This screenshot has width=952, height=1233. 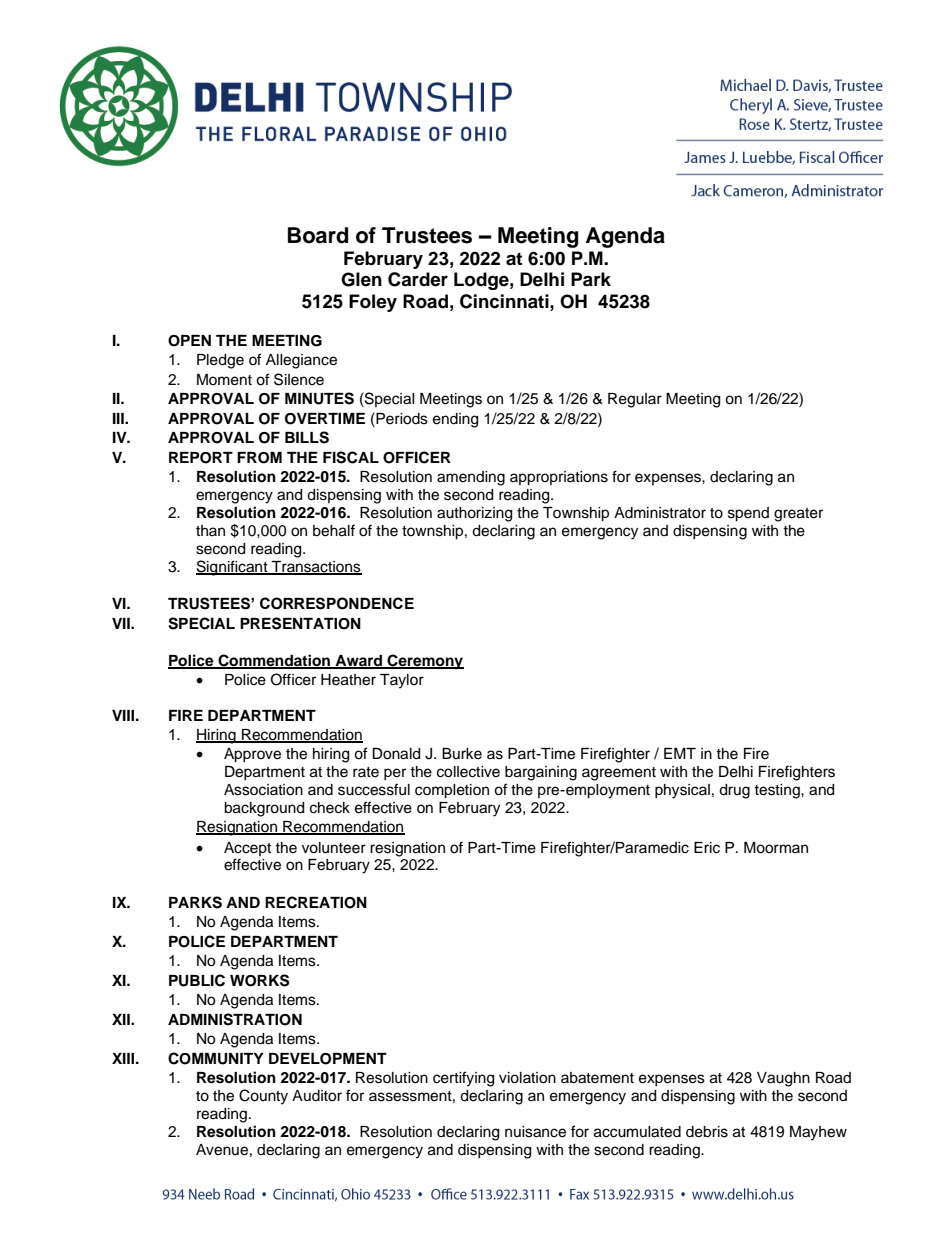 I want to click on Board, so click(x=318, y=235).
